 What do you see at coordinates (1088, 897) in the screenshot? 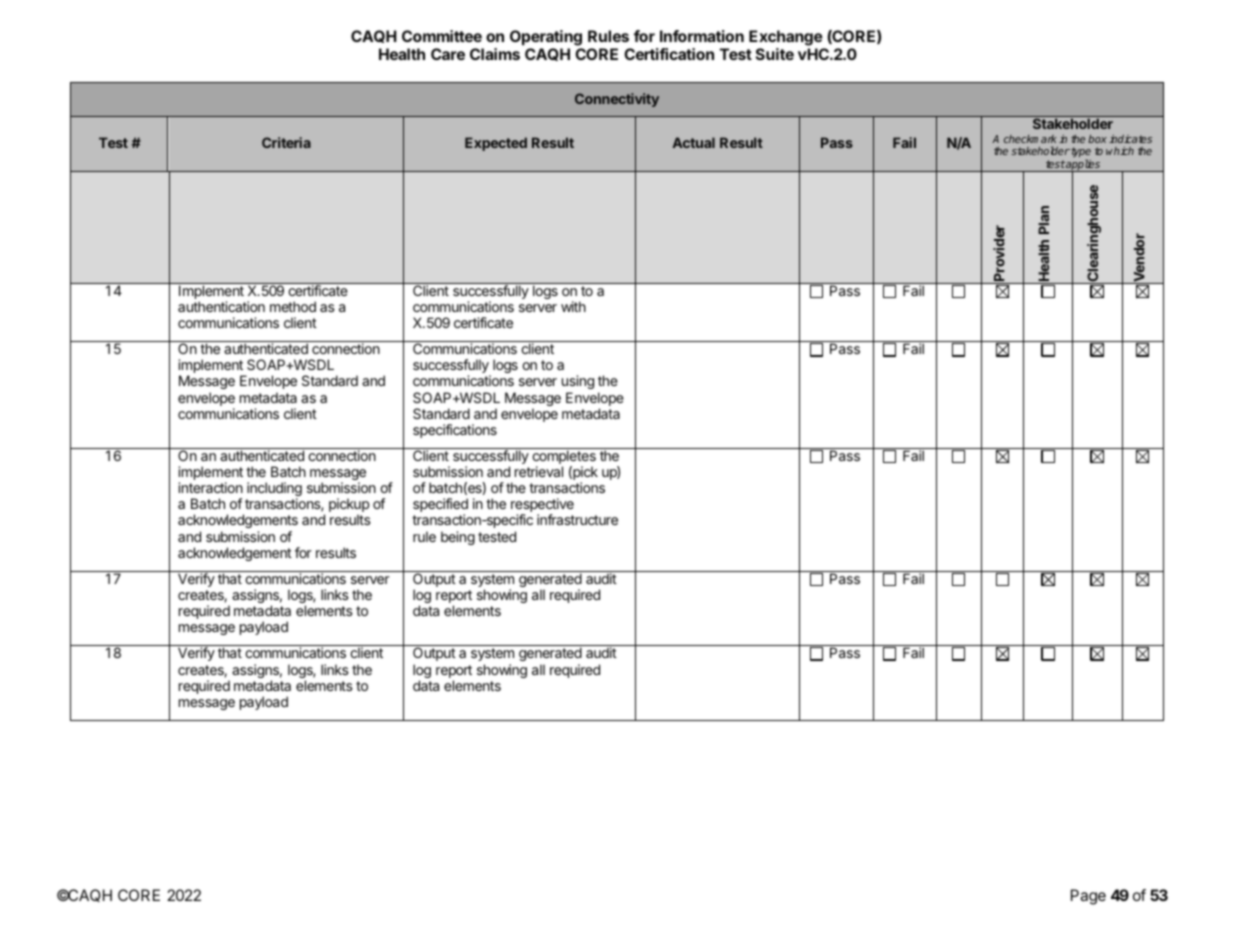
I see `Page` at bounding box center [1088, 897].
